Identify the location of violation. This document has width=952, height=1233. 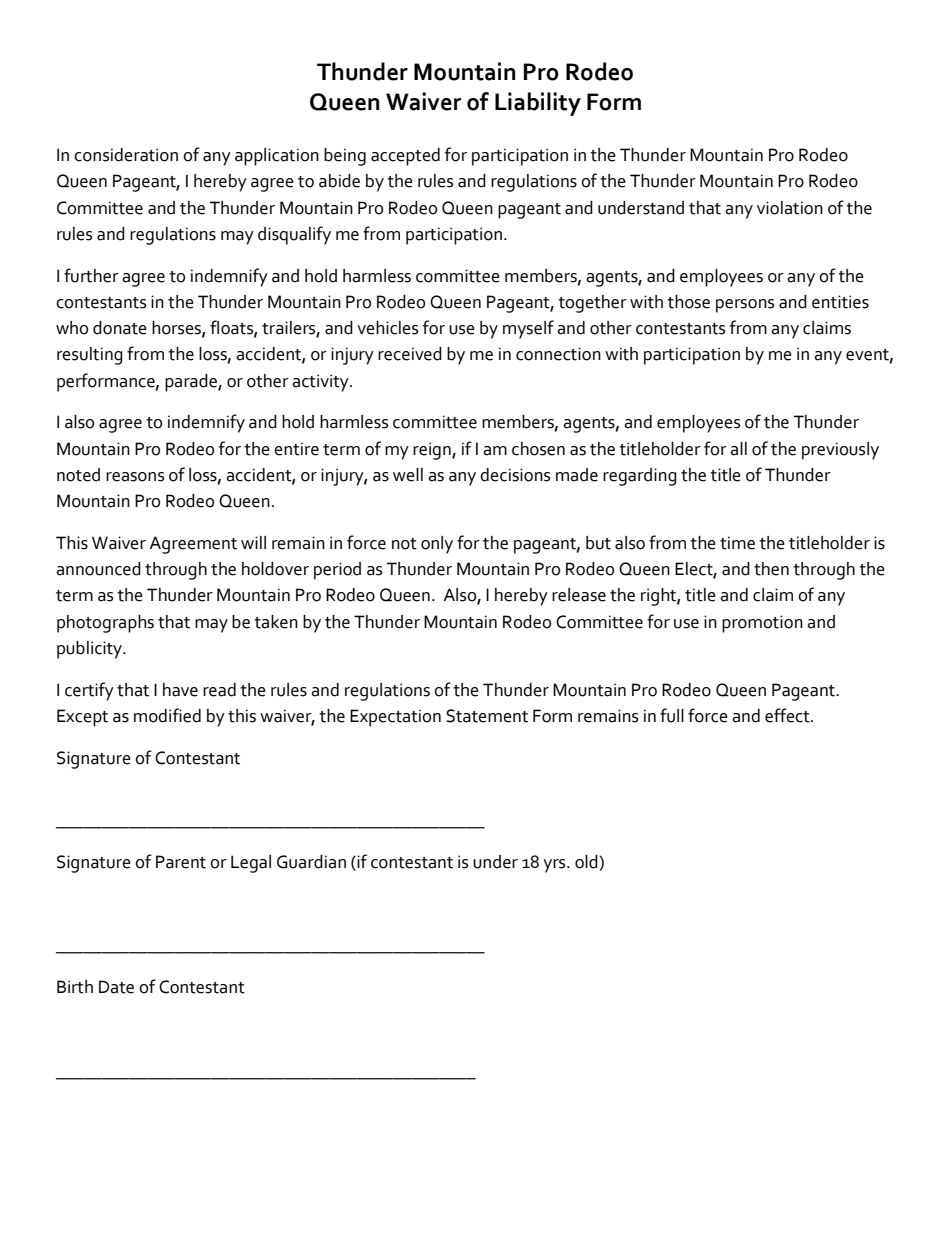
(790, 208).
